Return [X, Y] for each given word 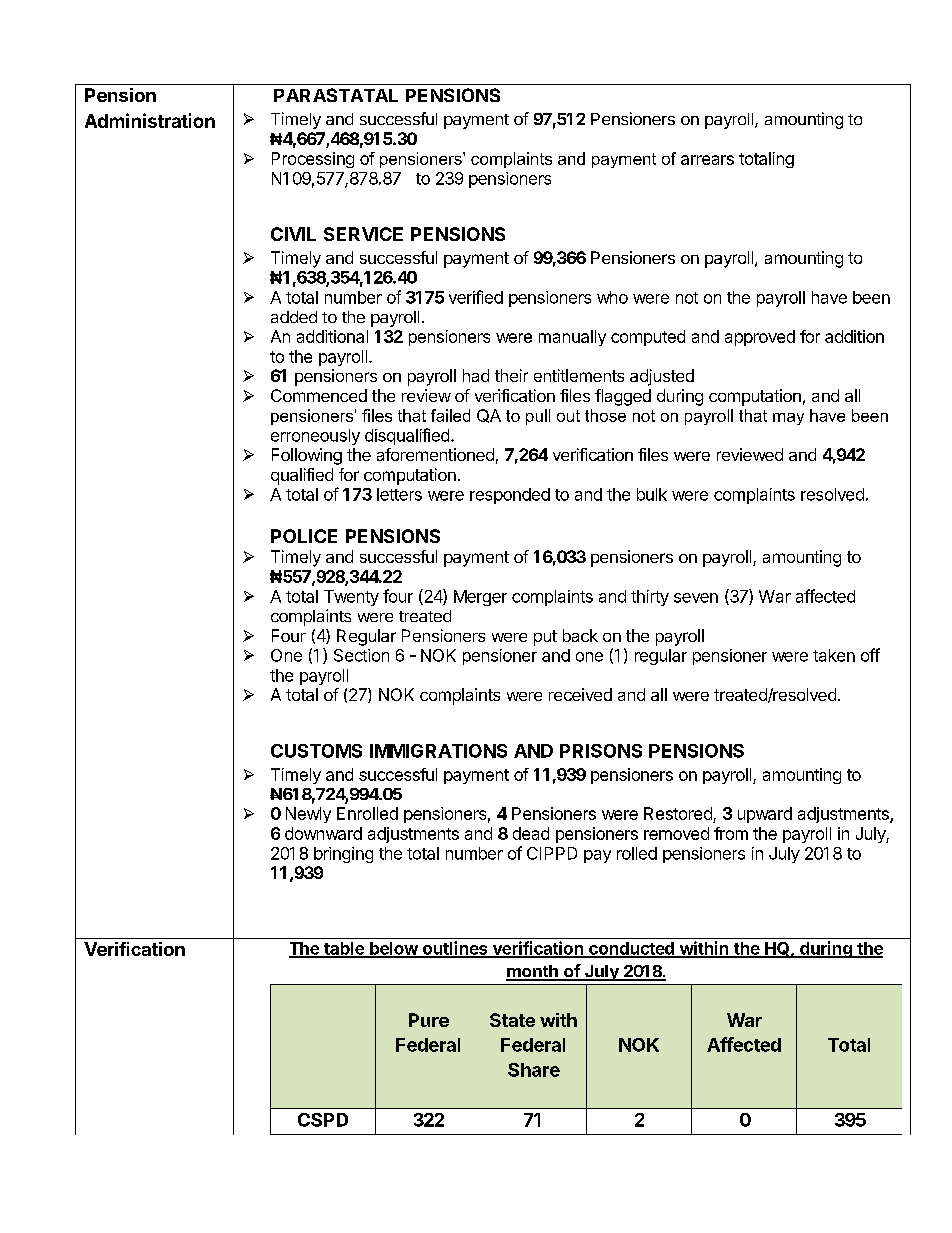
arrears [707, 160]
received [580, 694]
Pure [429, 1020]
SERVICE [363, 234]
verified [476, 297]
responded [510, 496]
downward [323, 833]
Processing [313, 160]
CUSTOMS [316, 751]
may [788, 419]
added [294, 317]
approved [760, 338]
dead [531, 833]
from [731, 833]
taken [834, 655]
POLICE [304, 536]
